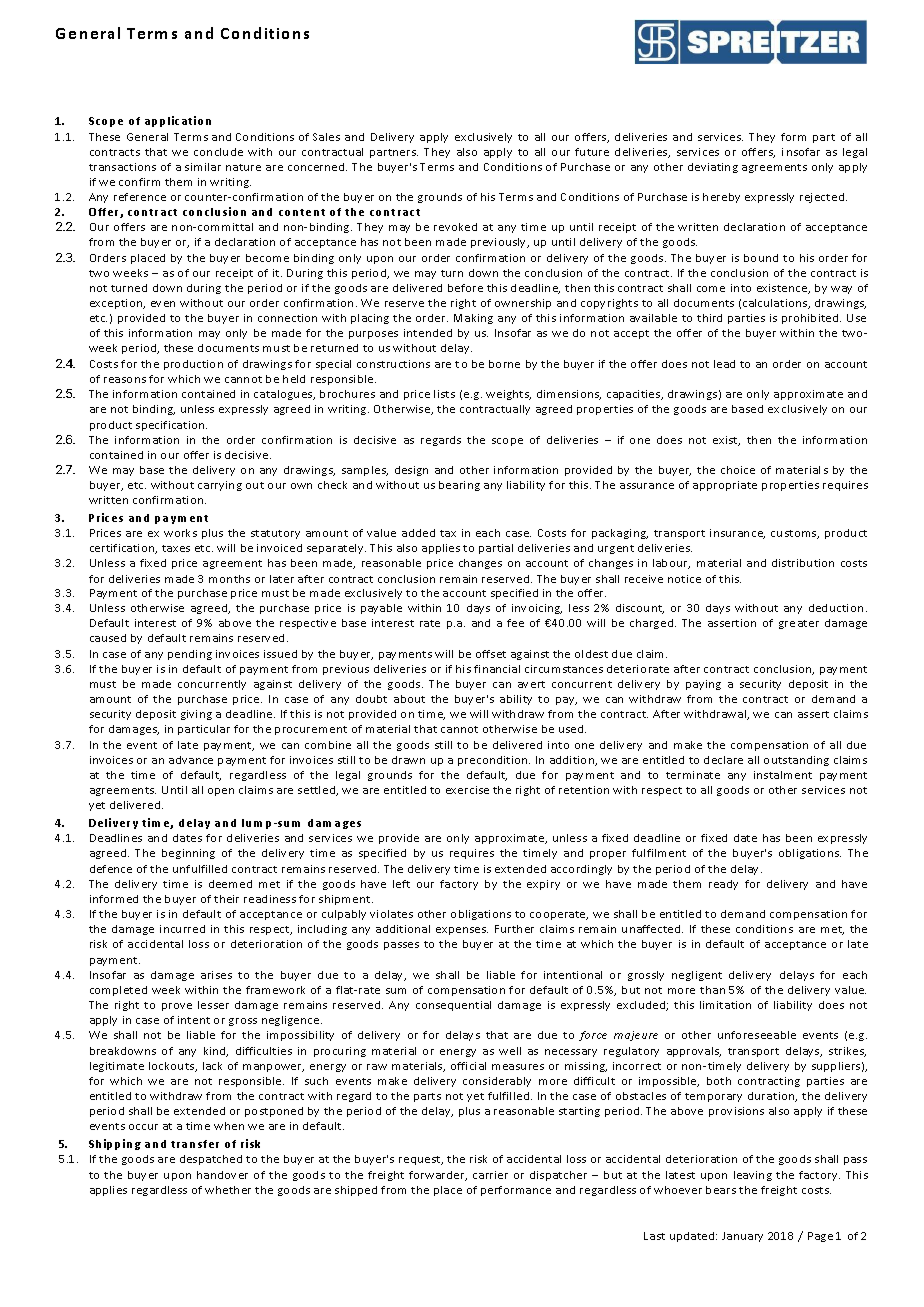  I want to click on similar, so click(203, 167).
